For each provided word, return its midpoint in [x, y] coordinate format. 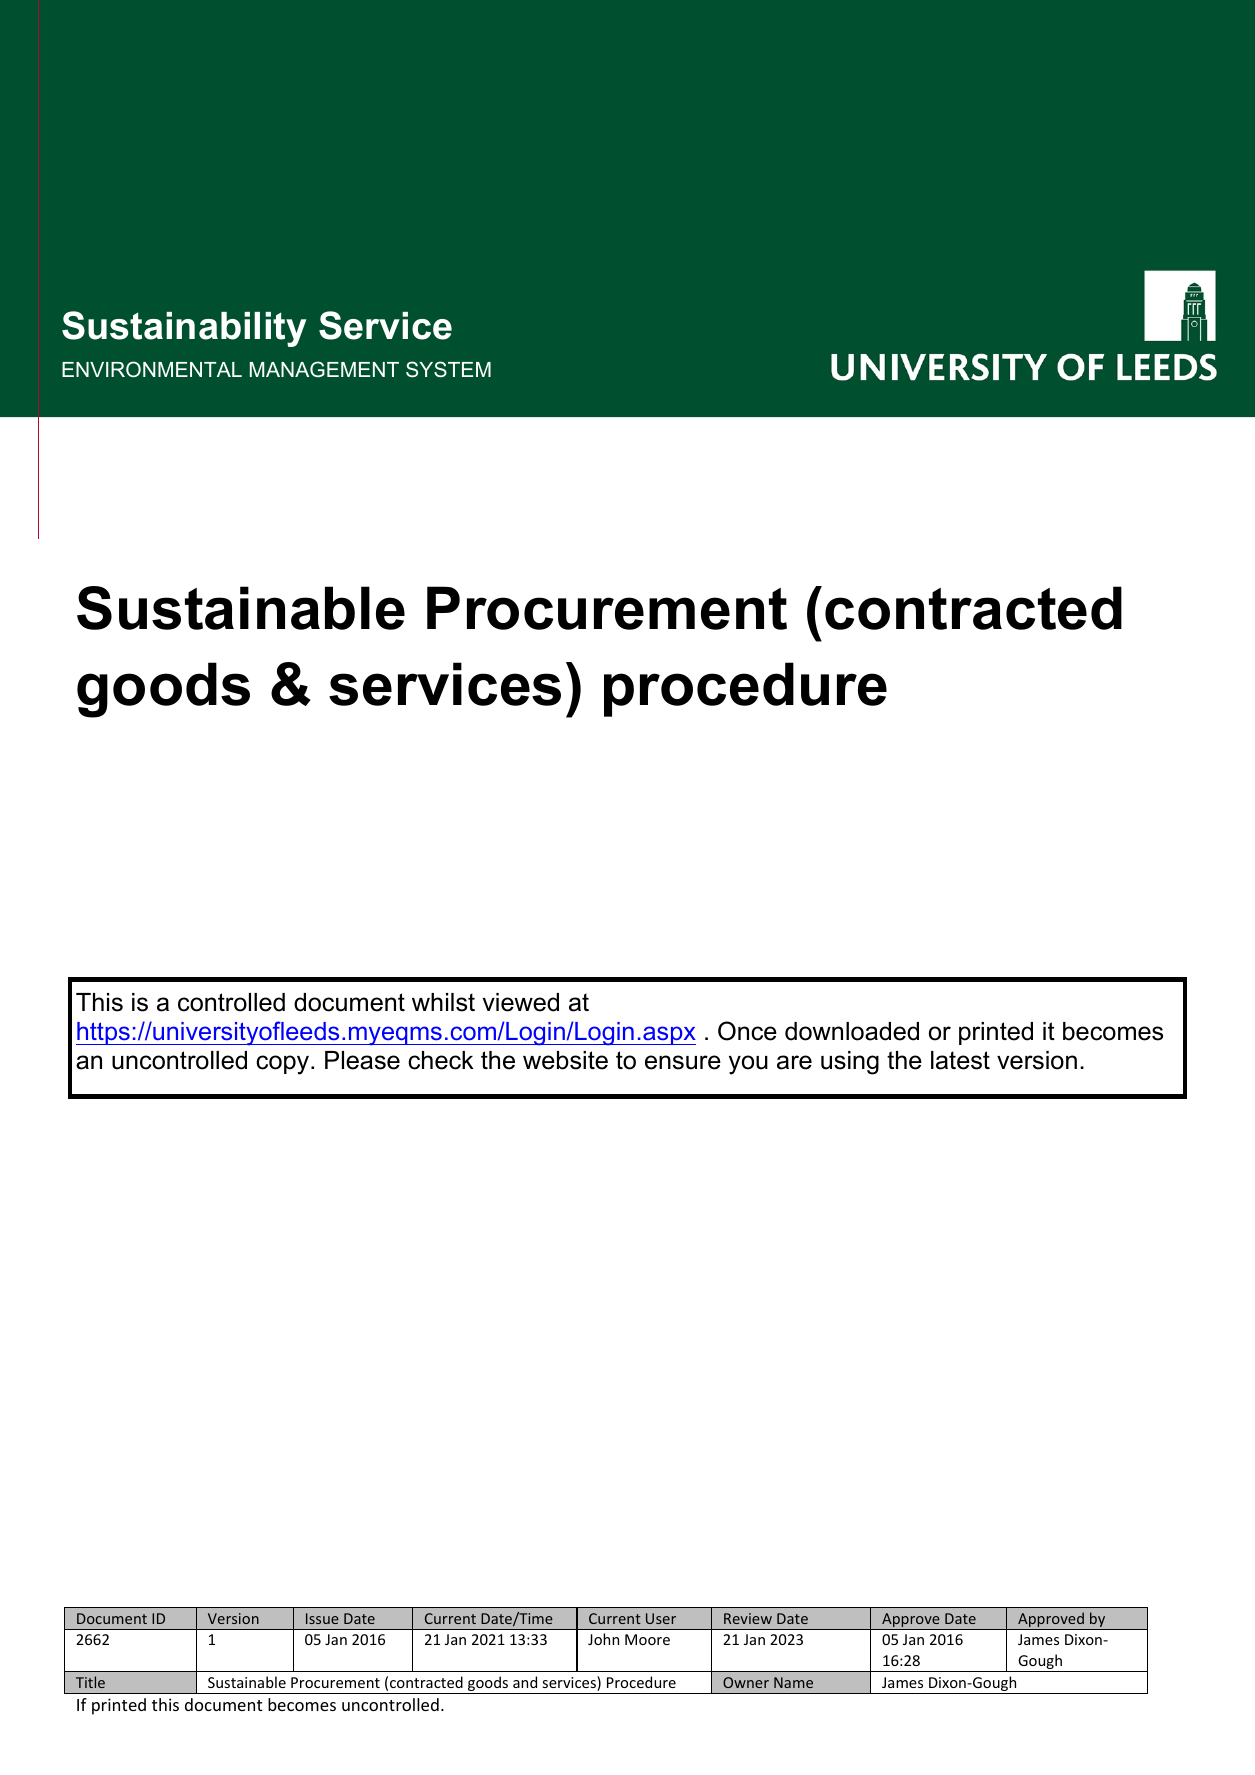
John [603, 1639]
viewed [520, 1002]
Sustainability [184, 329]
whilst [443, 1002]
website [565, 1060]
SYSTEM [448, 369]
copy [284, 1065]
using [850, 1063]
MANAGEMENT [324, 369]
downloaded [852, 1031]
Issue [322, 1618]
